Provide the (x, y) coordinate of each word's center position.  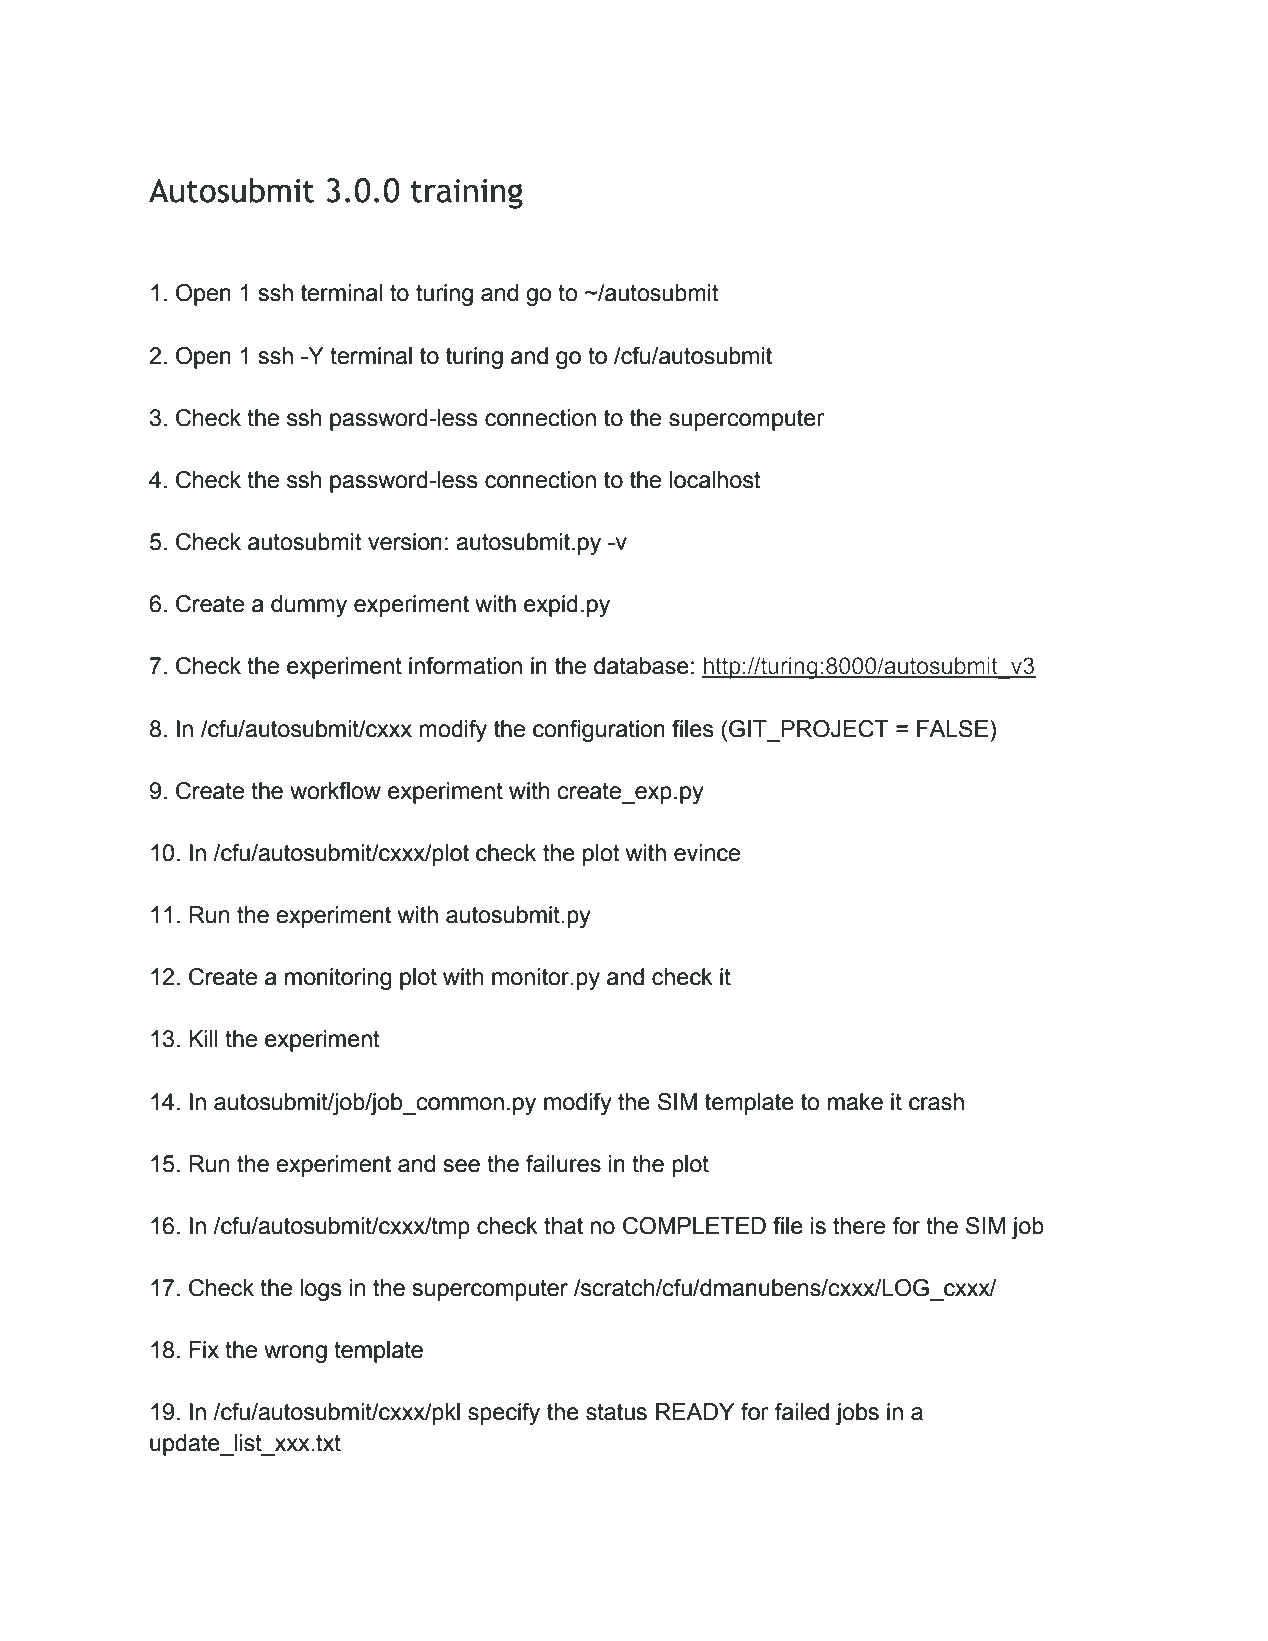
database (641, 666)
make (855, 1102)
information (465, 666)
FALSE (952, 729)
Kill (203, 1038)
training (467, 194)
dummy (309, 606)
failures (563, 1164)
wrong (295, 1354)
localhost (715, 480)
